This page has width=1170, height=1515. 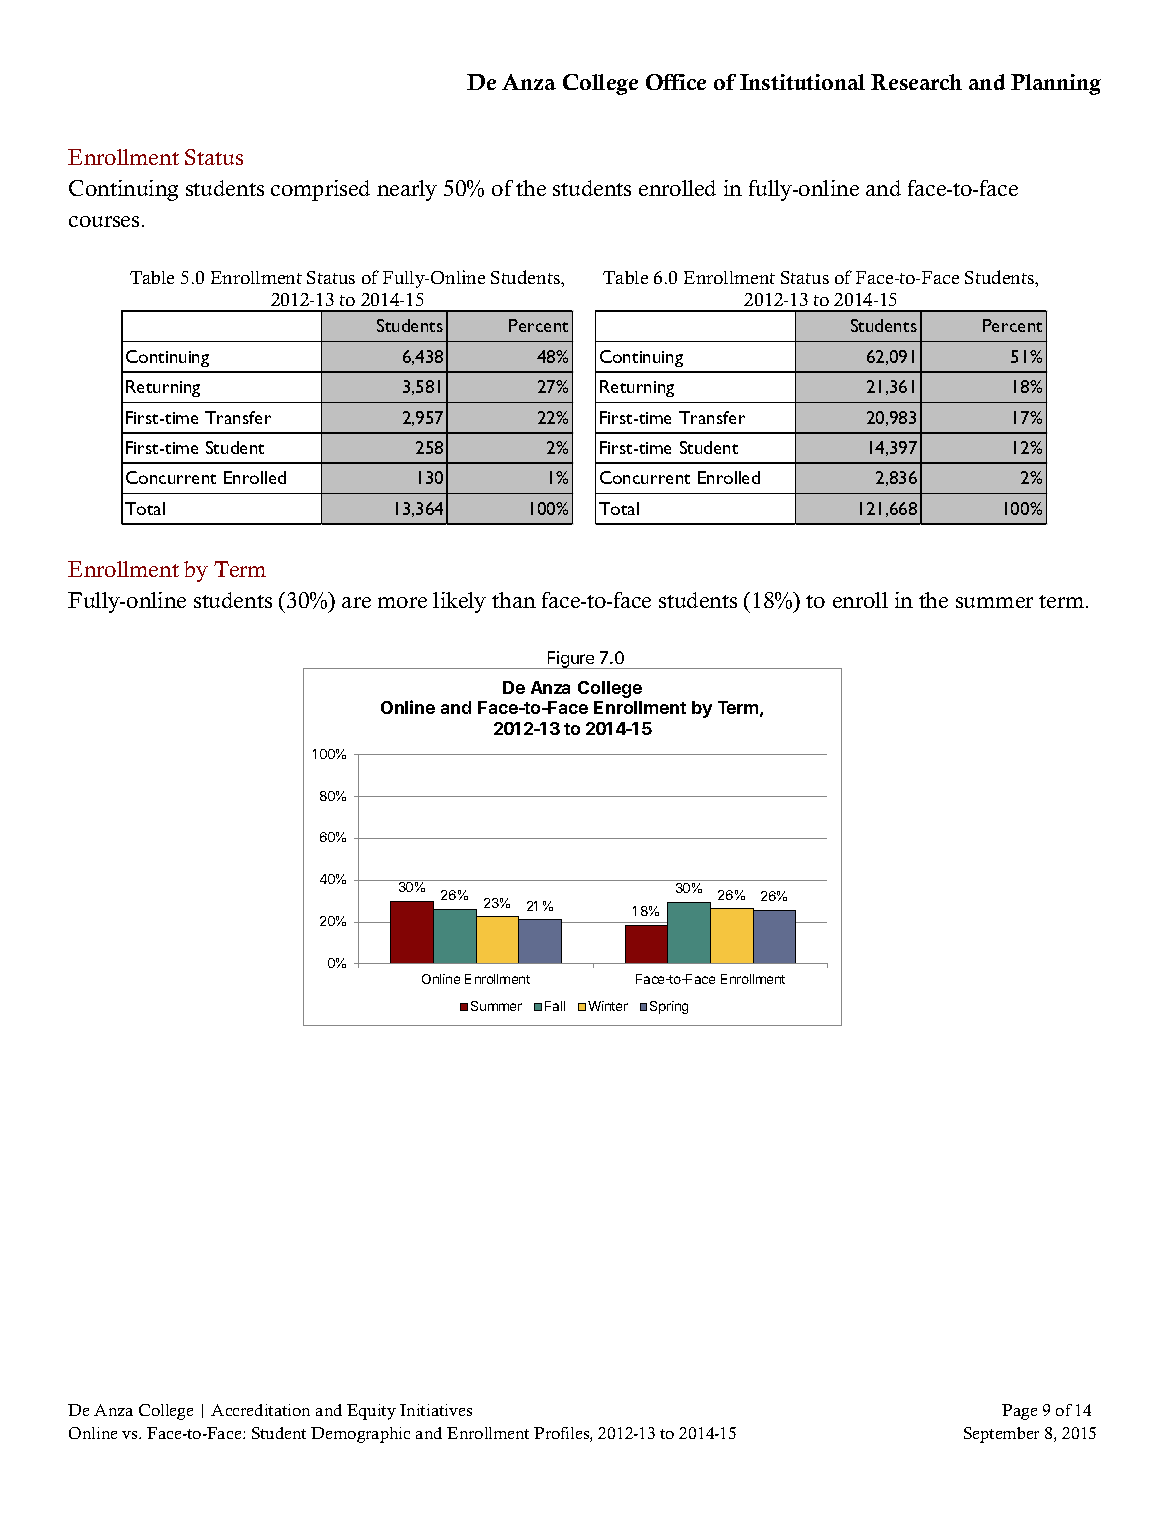 What do you see at coordinates (571, 660) in the page?
I see `Figure` at bounding box center [571, 660].
